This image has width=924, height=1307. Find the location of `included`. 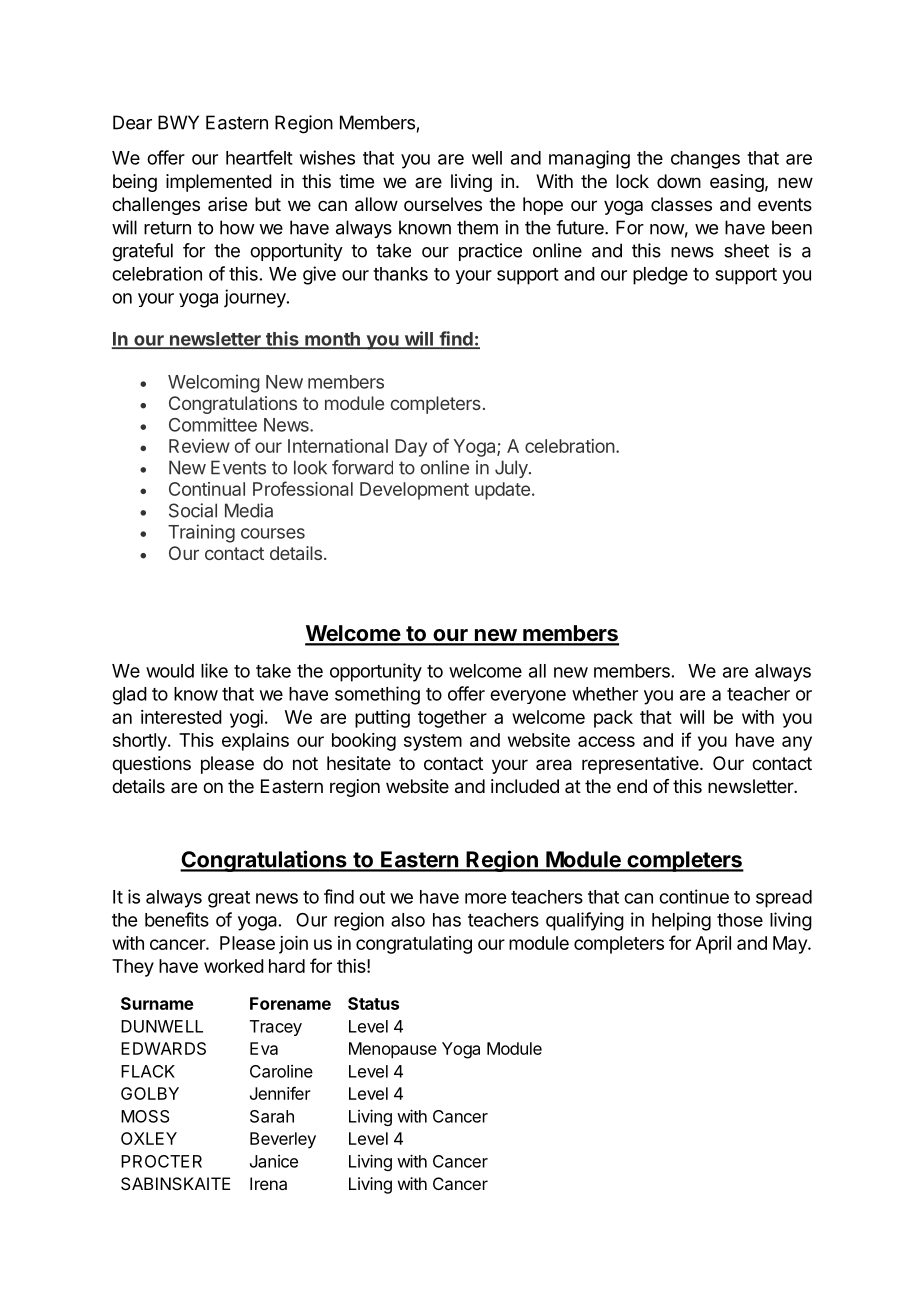

included is located at coordinates (525, 786).
